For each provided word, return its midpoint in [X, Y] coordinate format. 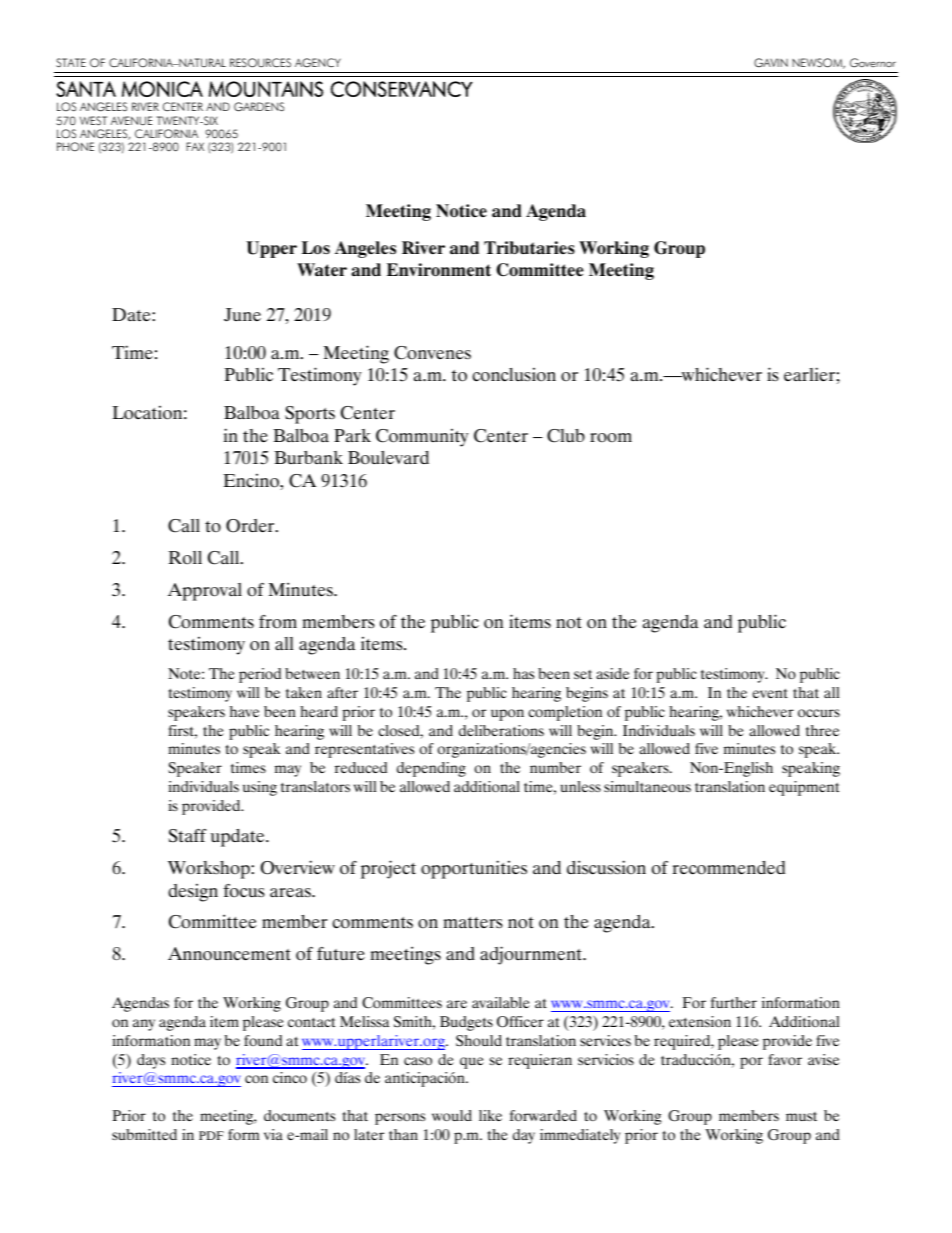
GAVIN [771, 63]
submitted [144, 1134]
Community [422, 438]
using [260, 788]
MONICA [162, 89]
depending [431, 769]
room [611, 438]
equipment [804, 788]
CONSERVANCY [402, 89]
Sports [310, 415]
